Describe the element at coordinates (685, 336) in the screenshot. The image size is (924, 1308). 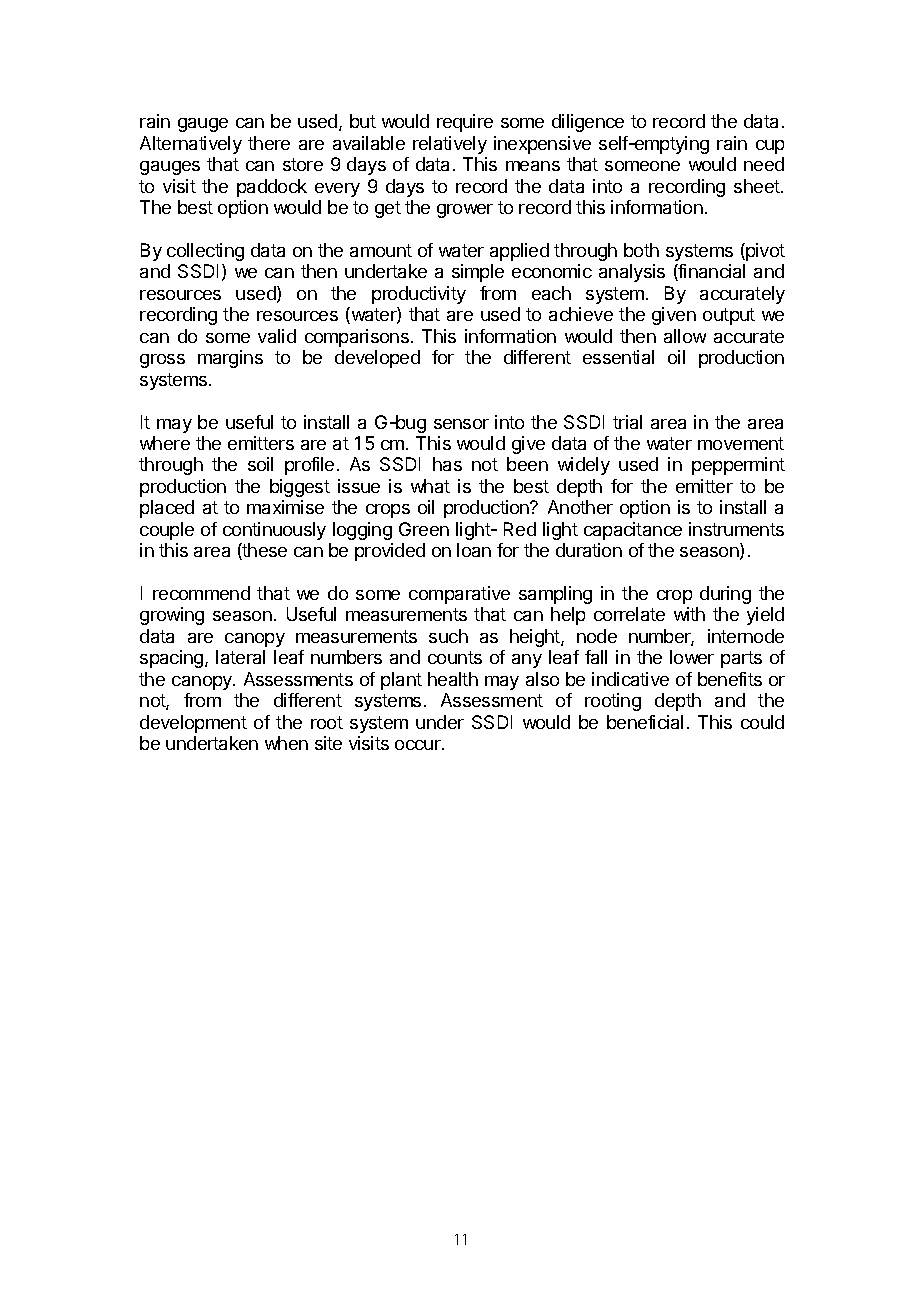
I see `allow` at that location.
